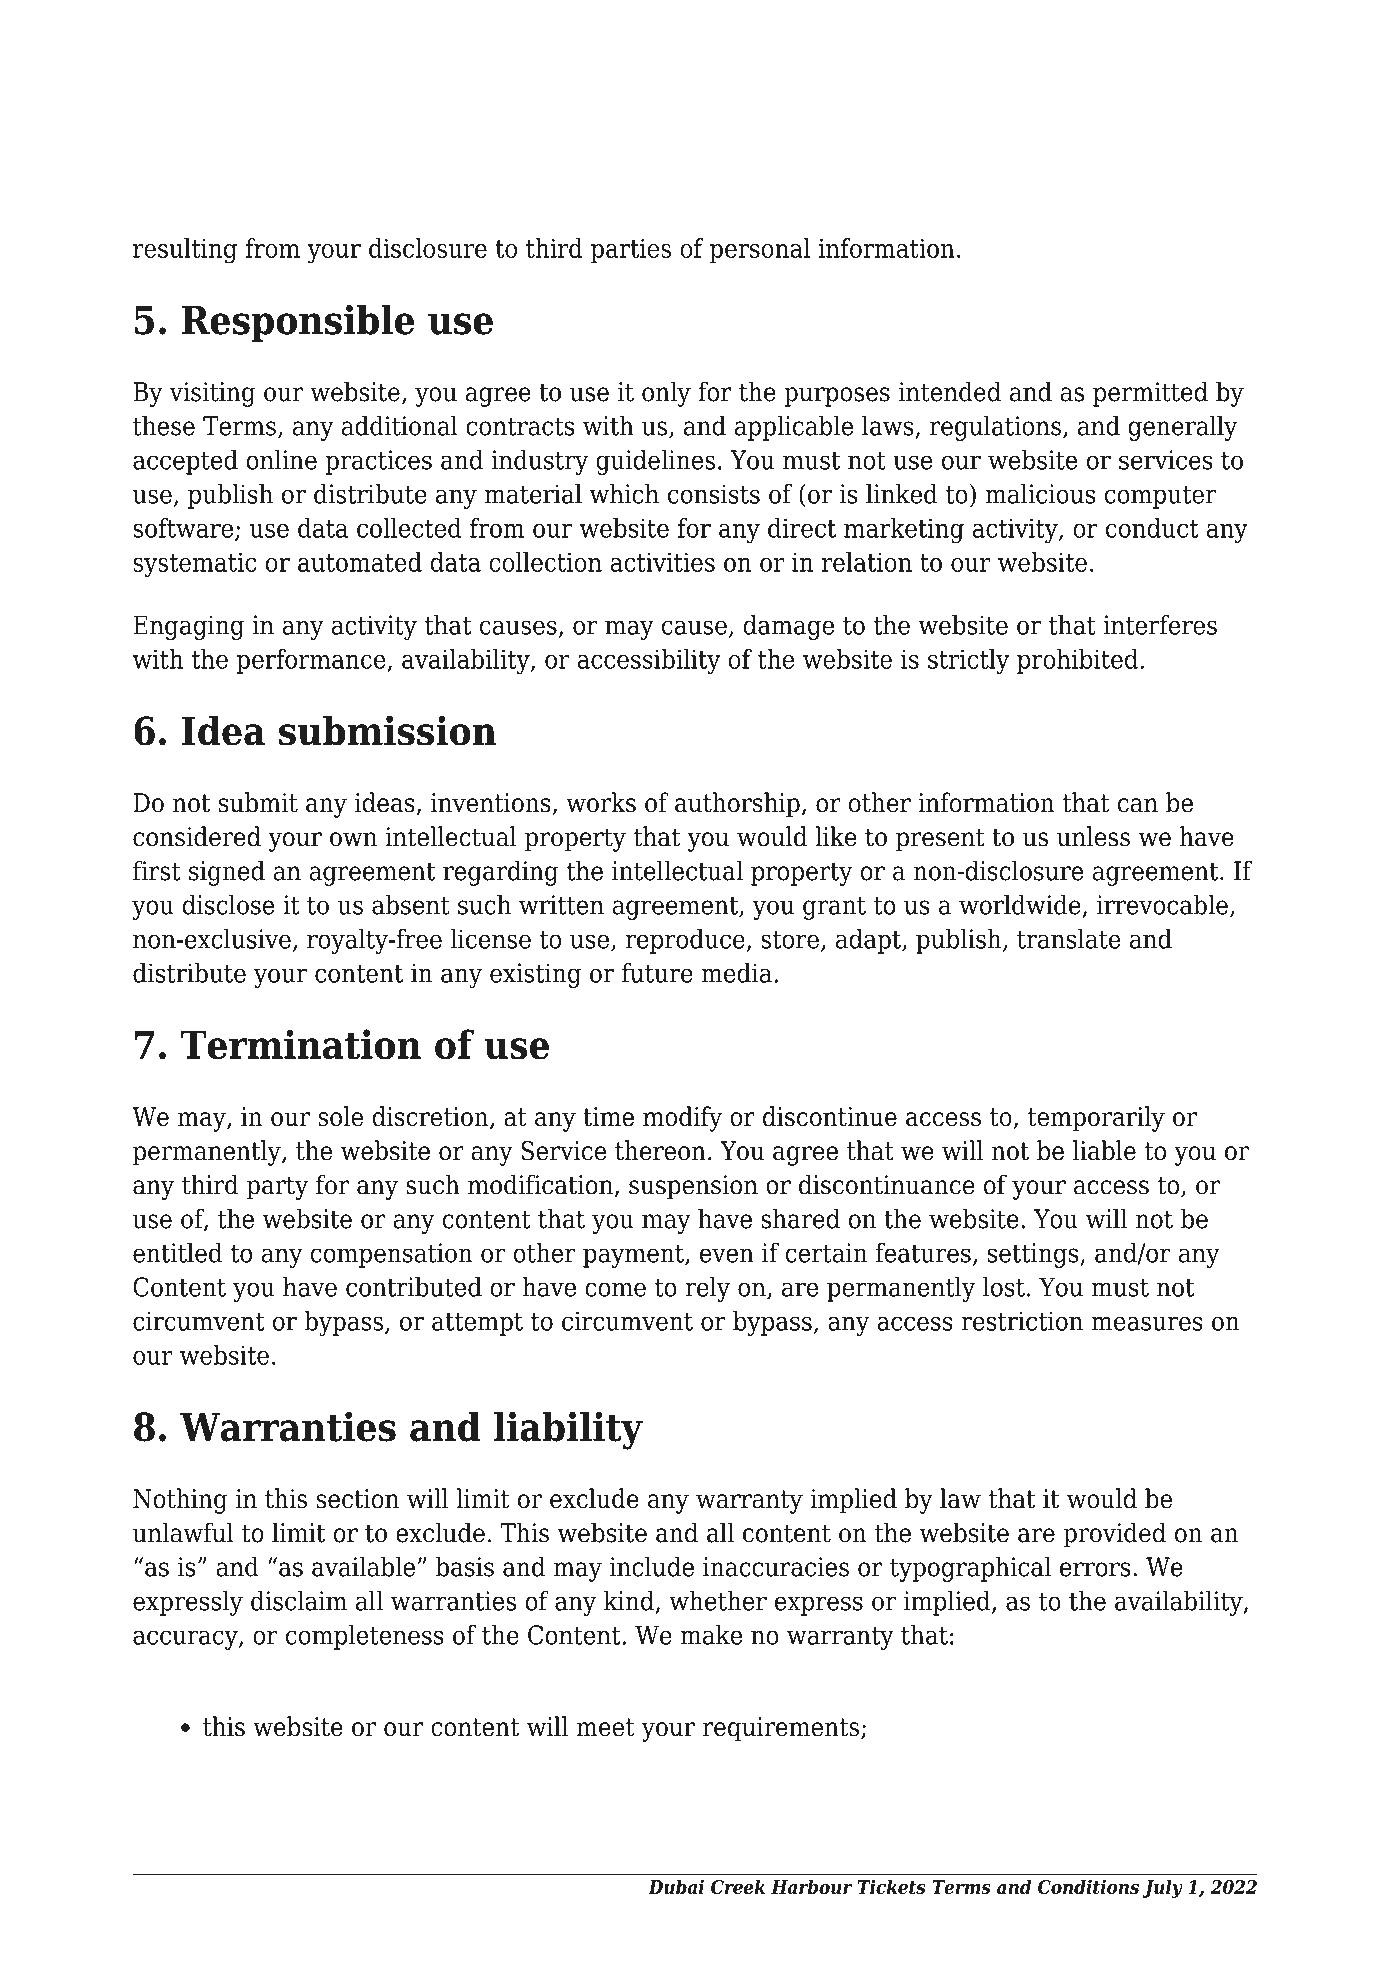 The height and width of the screenshot is (1966, 1390). Describe the element at coordinates (1096, 1119) in the screenshot. I see `temporarily` at that location.
